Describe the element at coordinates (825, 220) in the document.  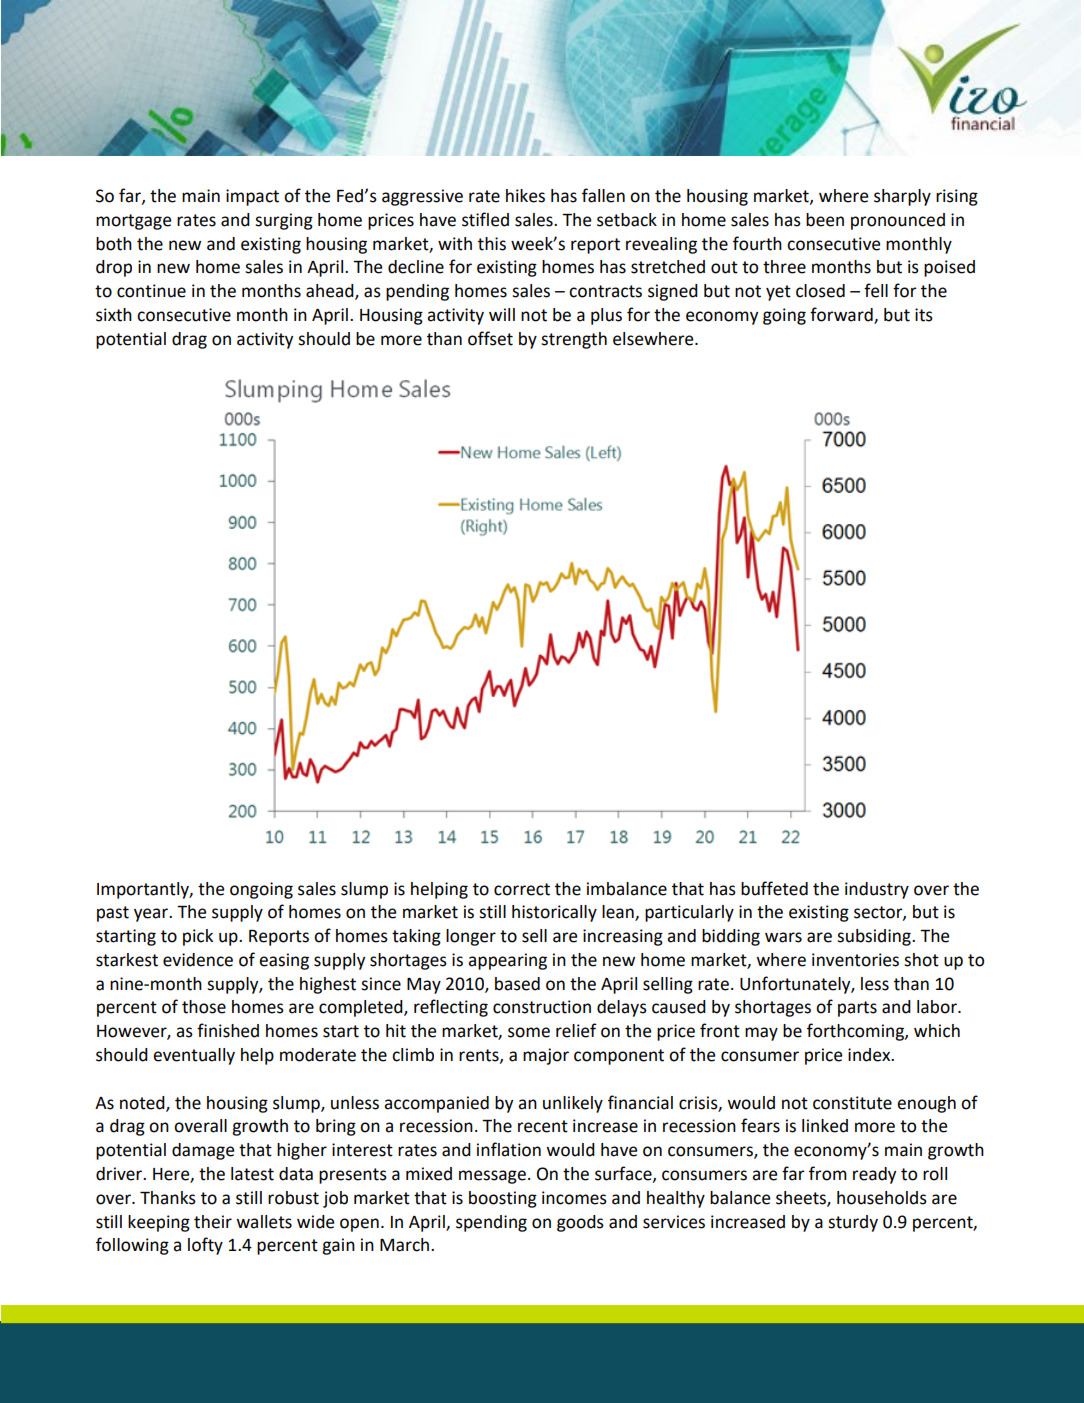
I see `been` at that location.
